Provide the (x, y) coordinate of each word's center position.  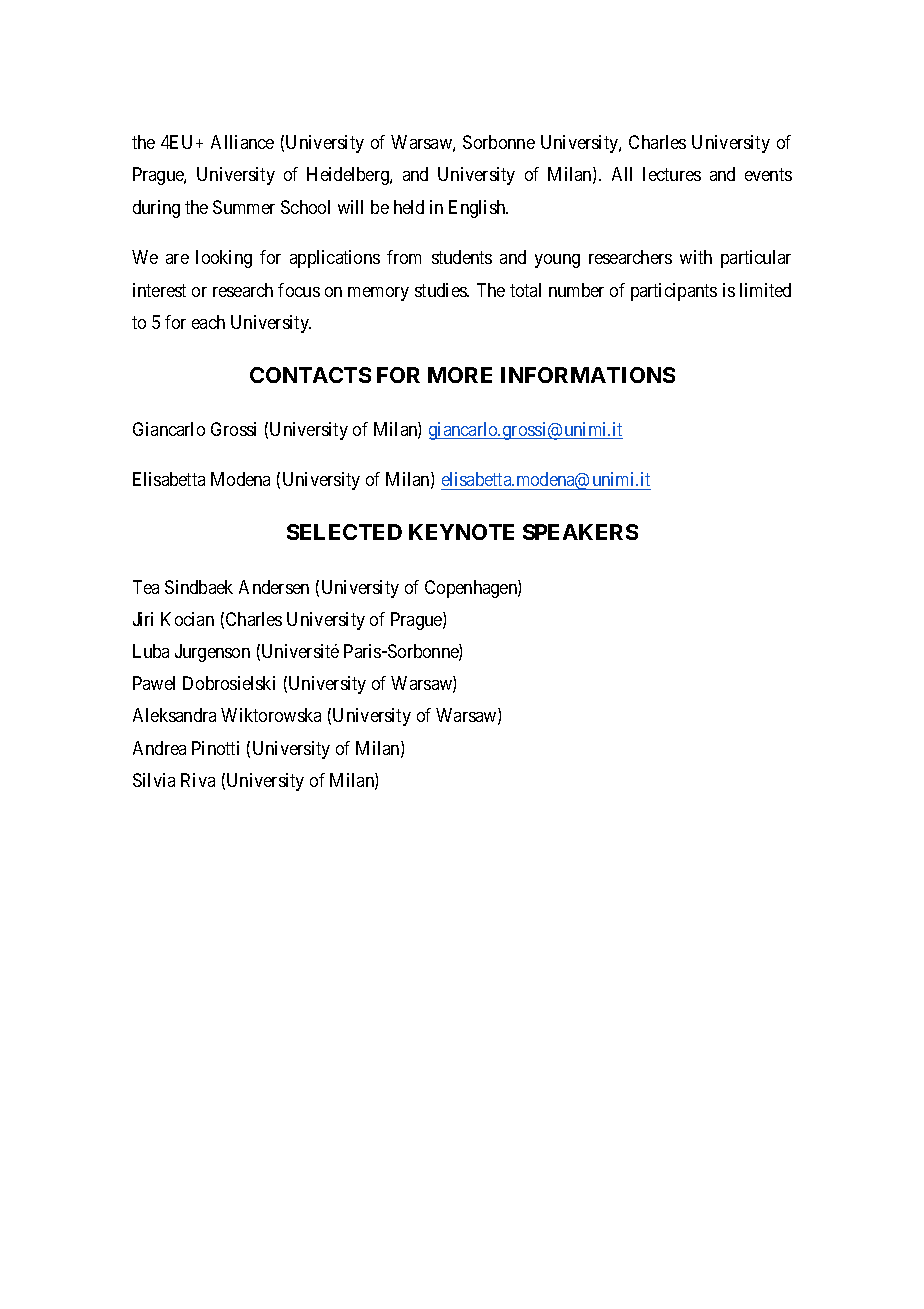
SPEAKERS (580, 532)
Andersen (274, 587)
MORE (460, 375)
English (478, 209)
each (208, 322)
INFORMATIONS (588, 375)
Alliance (242, 142)
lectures (672, 174)
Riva (198, 780)
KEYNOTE (461, 532)
